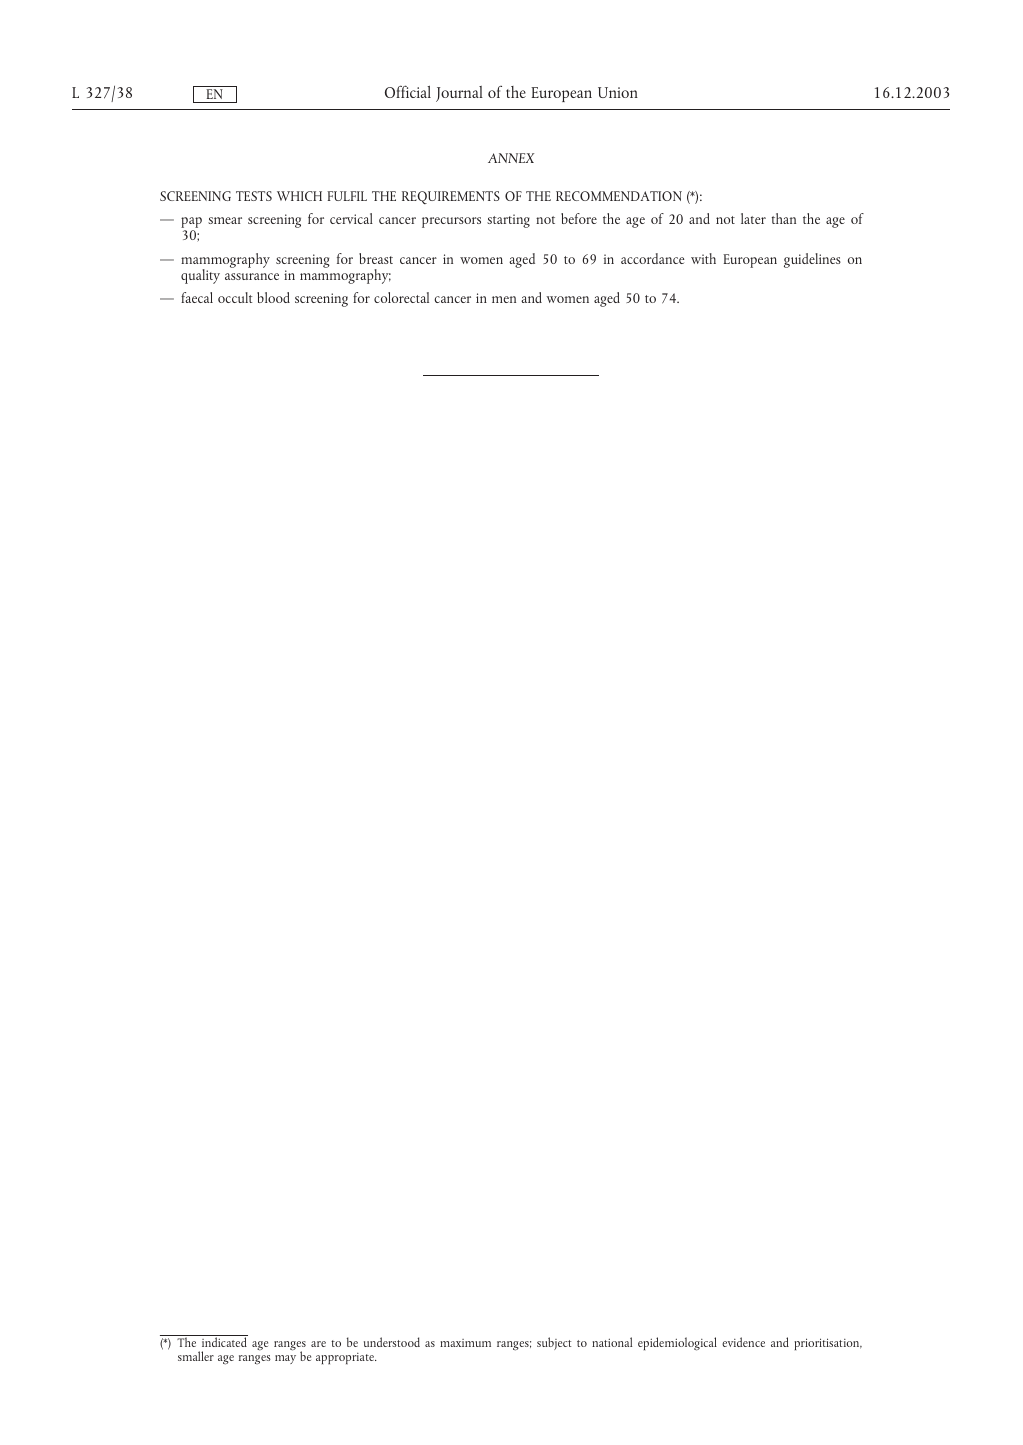 The height and width of the screenshot is (1445, 1023). What do you see at coordinates (465, 1343) in the screenshot?
I see `maximum` at bounding box center [465, 1343].
